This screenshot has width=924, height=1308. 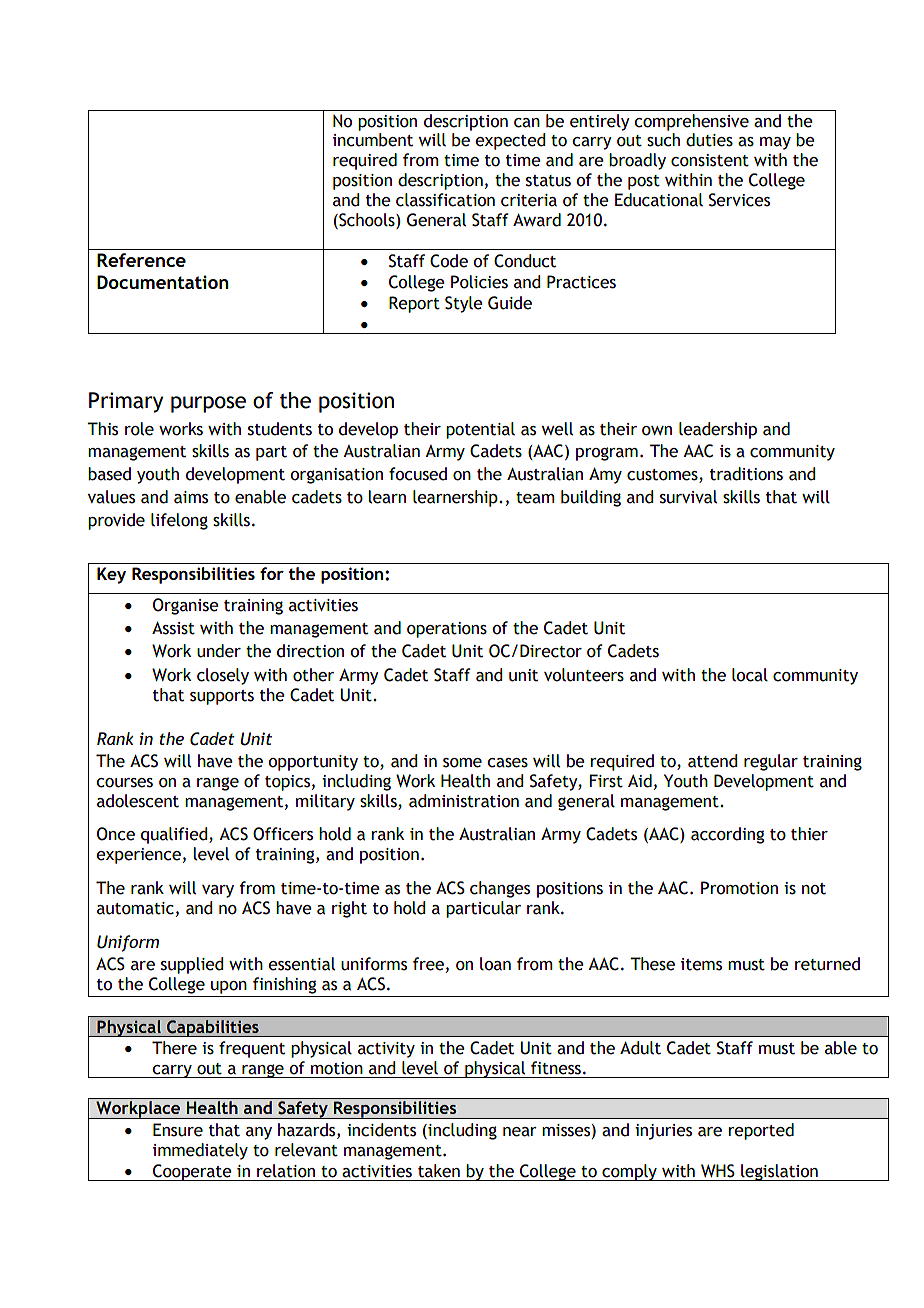 What do you see at coordinates (727, 835) in the screenshot?
I see `according` at bounding box center [727, 835].
